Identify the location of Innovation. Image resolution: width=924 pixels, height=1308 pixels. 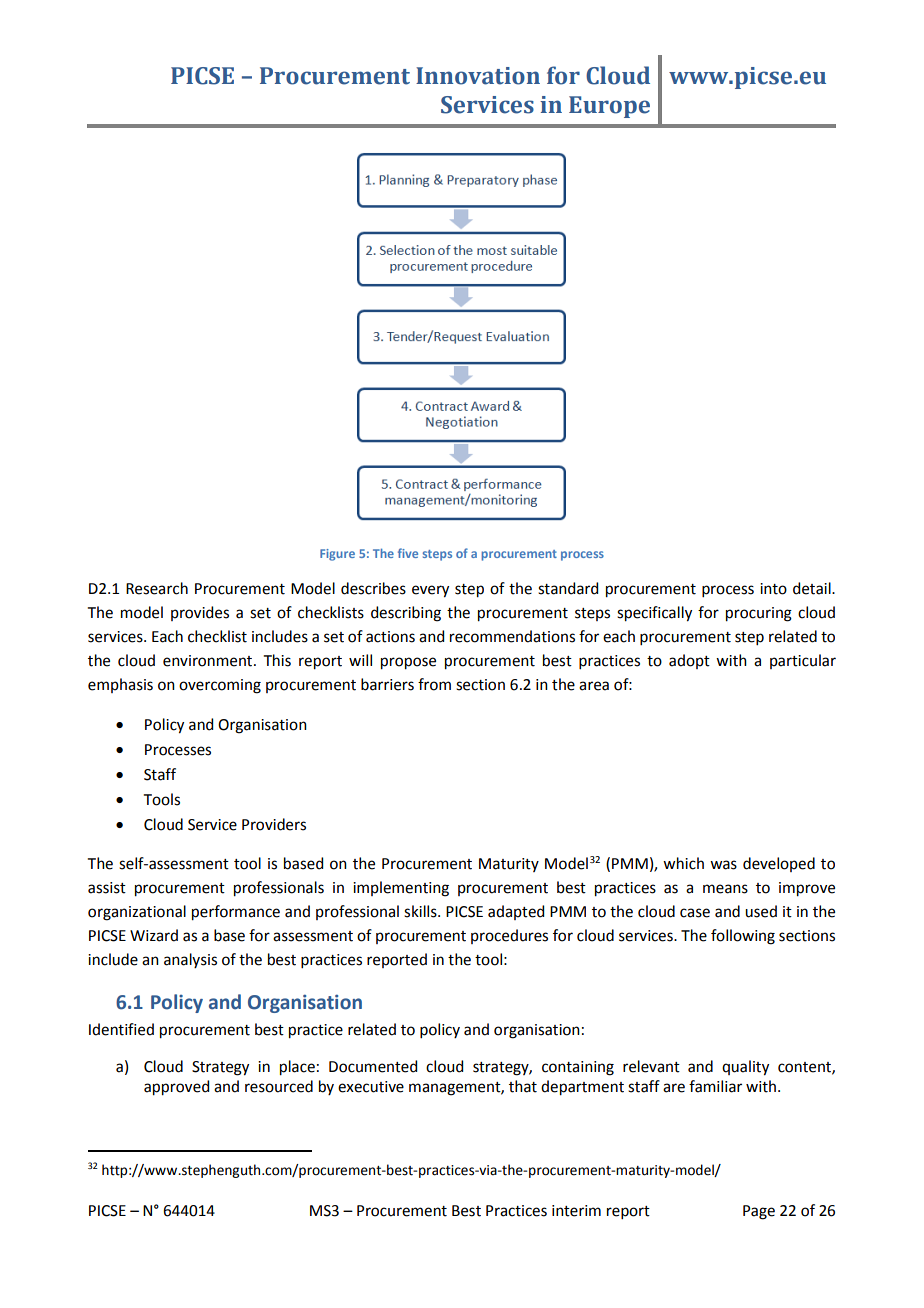
(478, 76).
